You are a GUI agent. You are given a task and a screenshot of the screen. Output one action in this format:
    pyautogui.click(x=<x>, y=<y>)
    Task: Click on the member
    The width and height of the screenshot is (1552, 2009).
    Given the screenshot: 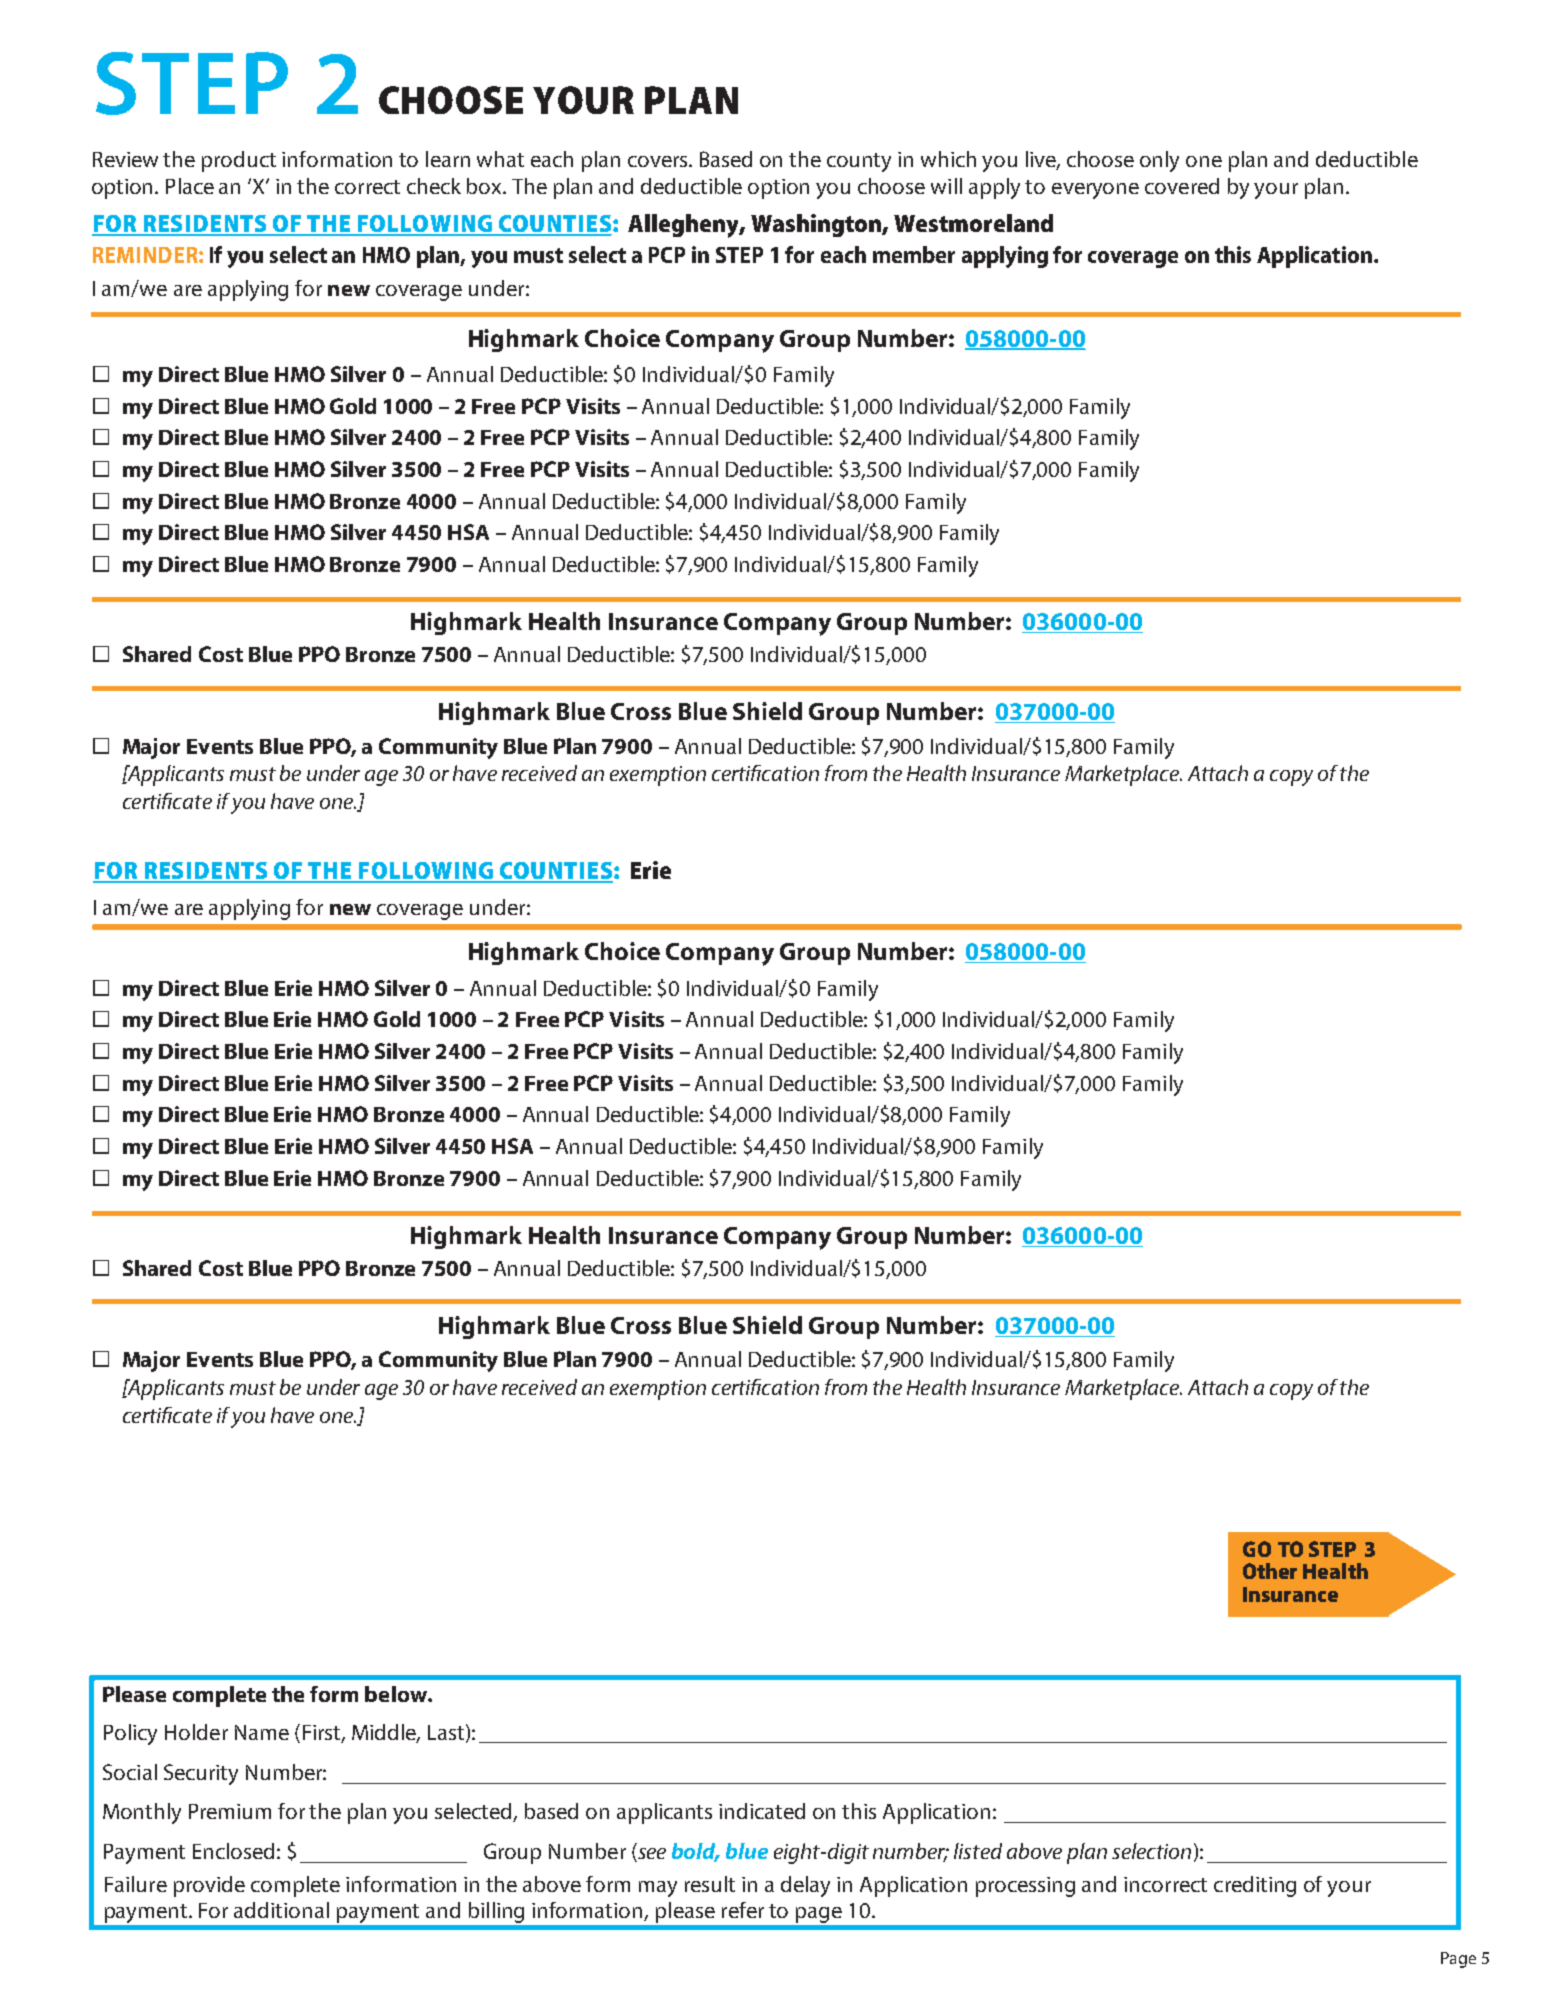 What is the action you would take?
    pyautogui.click(x=914, y=254)
